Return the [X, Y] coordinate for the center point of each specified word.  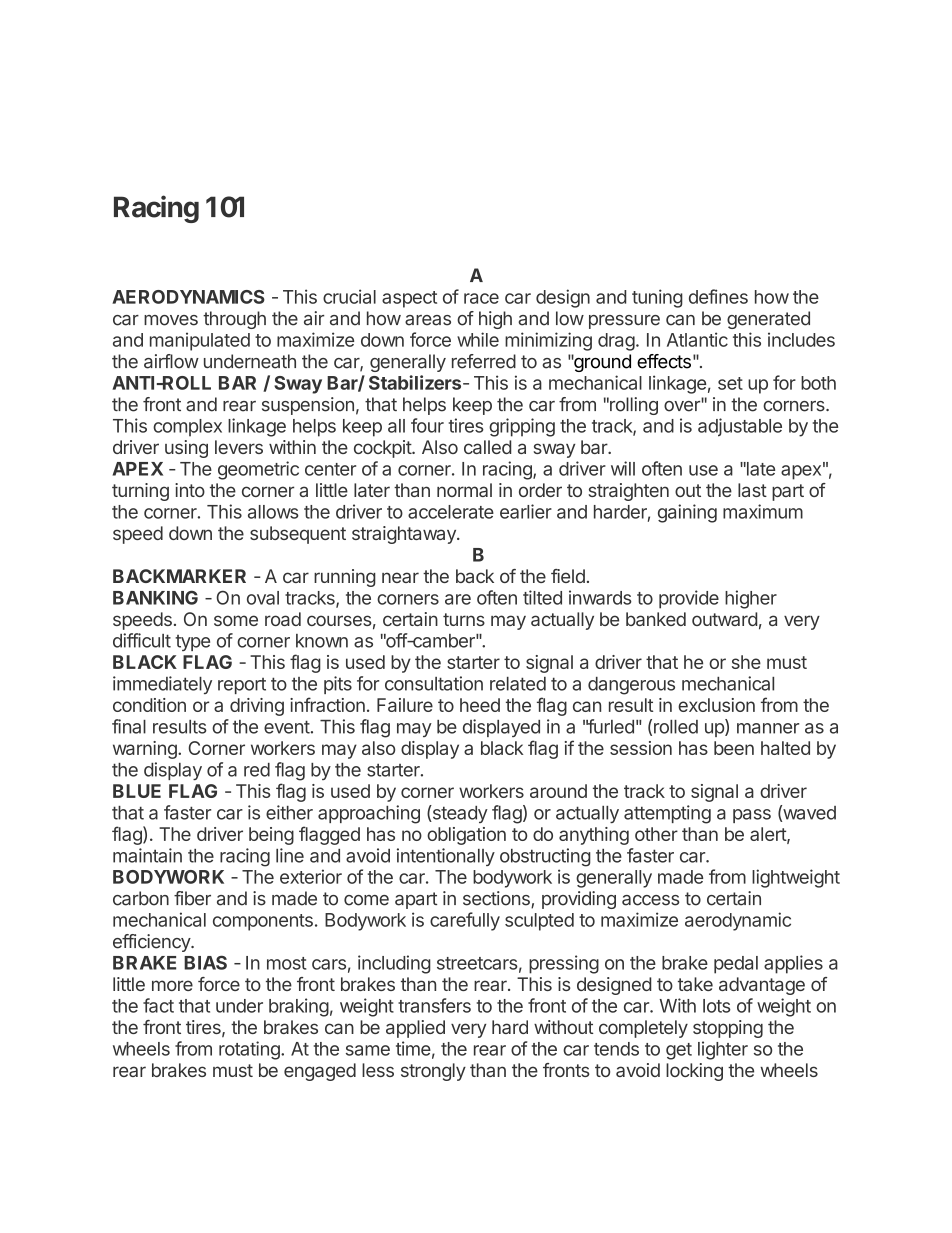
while [478, 339]
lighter [723, 1050]
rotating [250, 1050]
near [400, 577]
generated [768, 320]
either [289, 812]
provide [689, 599]
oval [263, 598]
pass [752, 816]
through [234, 320]
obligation [466, 836]
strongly [433, 1072]
